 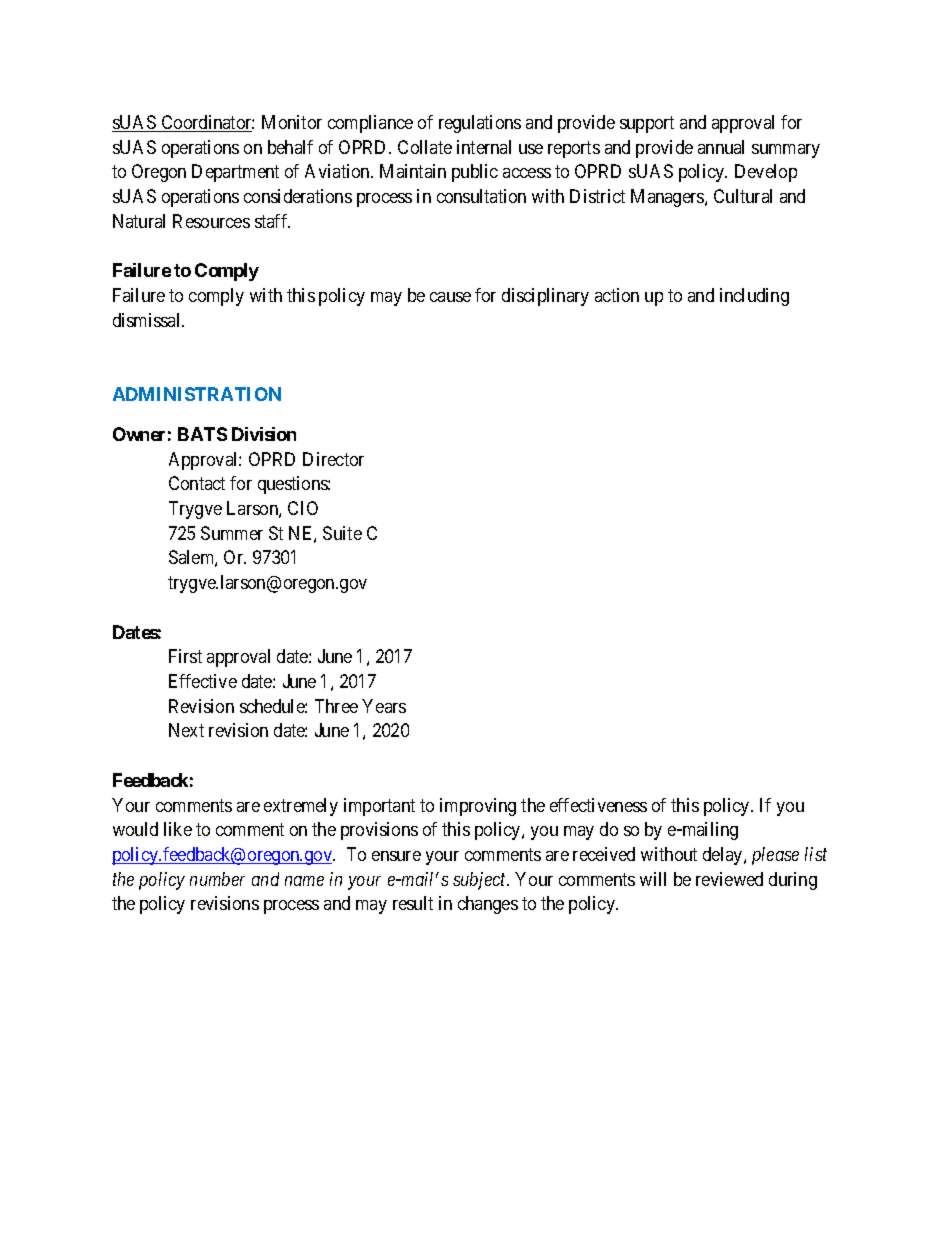 I want to click on annual, so click(x=721, y=147).
